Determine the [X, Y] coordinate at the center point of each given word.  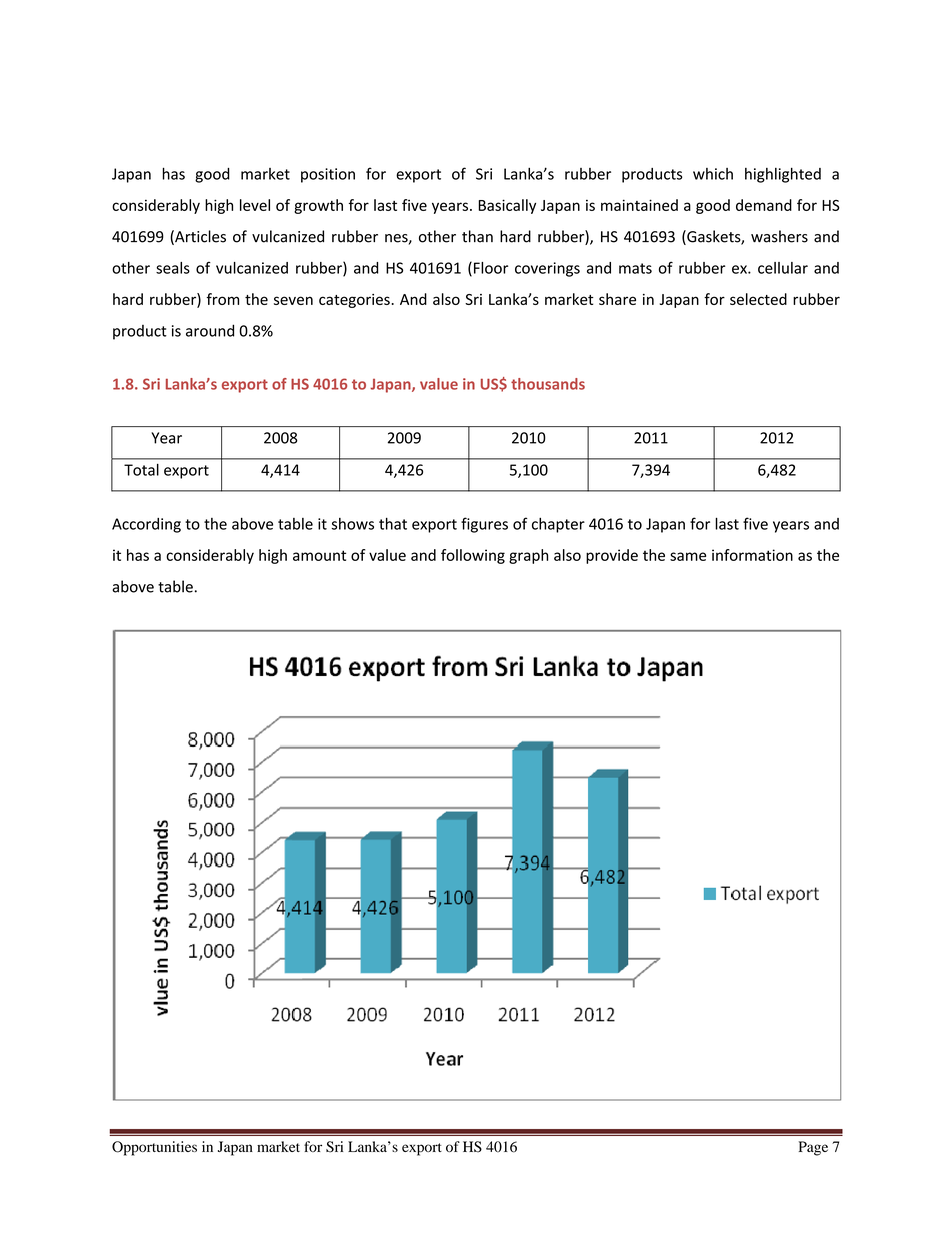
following [473, 556]
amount [319, 555]
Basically [507, 206]
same [688, 556]
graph [528, 556]
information [752, 555]
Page [813, 1148]
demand [764, 205]
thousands [548, 384]
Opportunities [154, 1148]
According [146, 525]
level [255, 205]
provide [612, 556]
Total [141, 470]
